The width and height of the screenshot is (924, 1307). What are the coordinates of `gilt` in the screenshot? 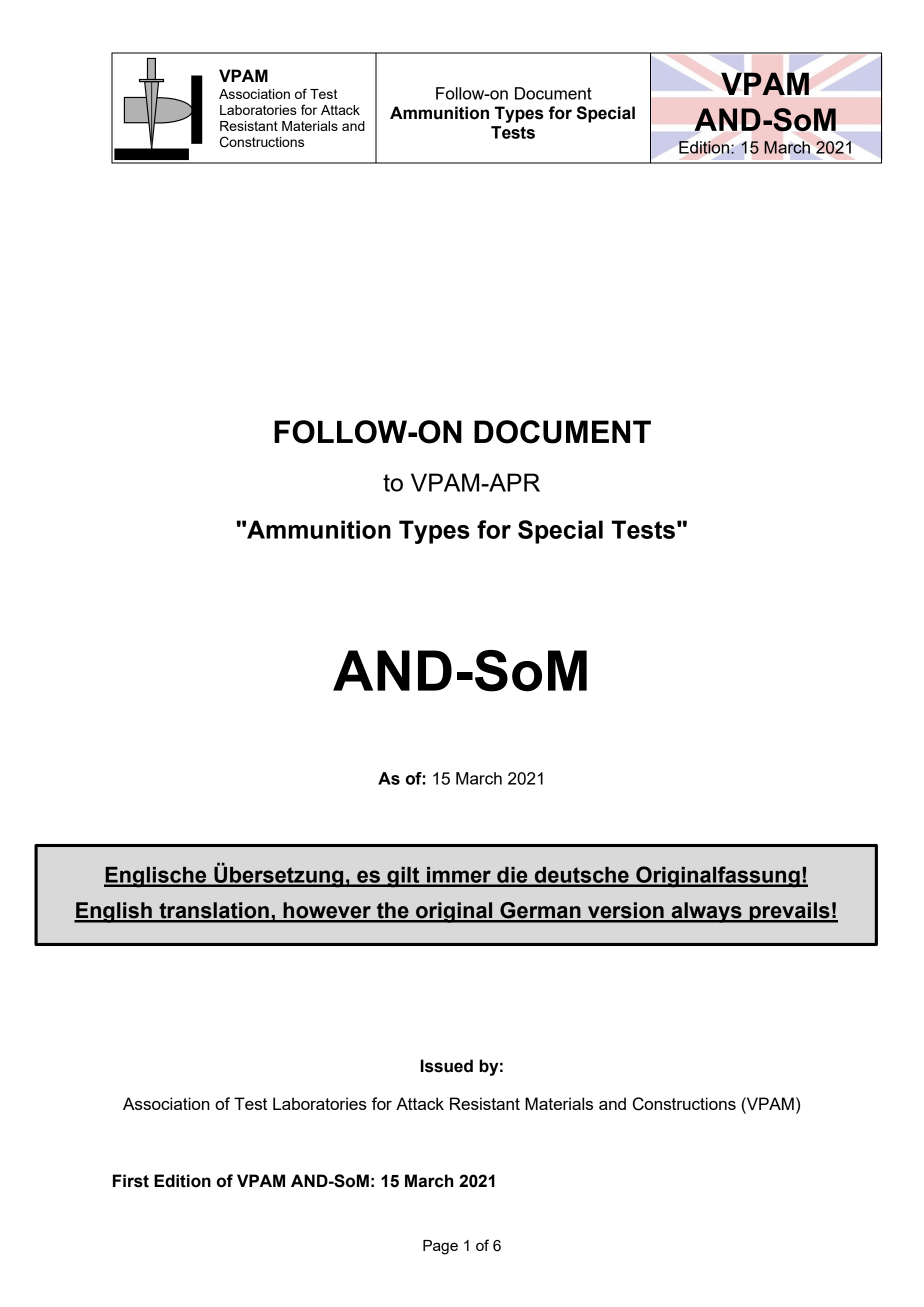 It's located at (403, 877).
